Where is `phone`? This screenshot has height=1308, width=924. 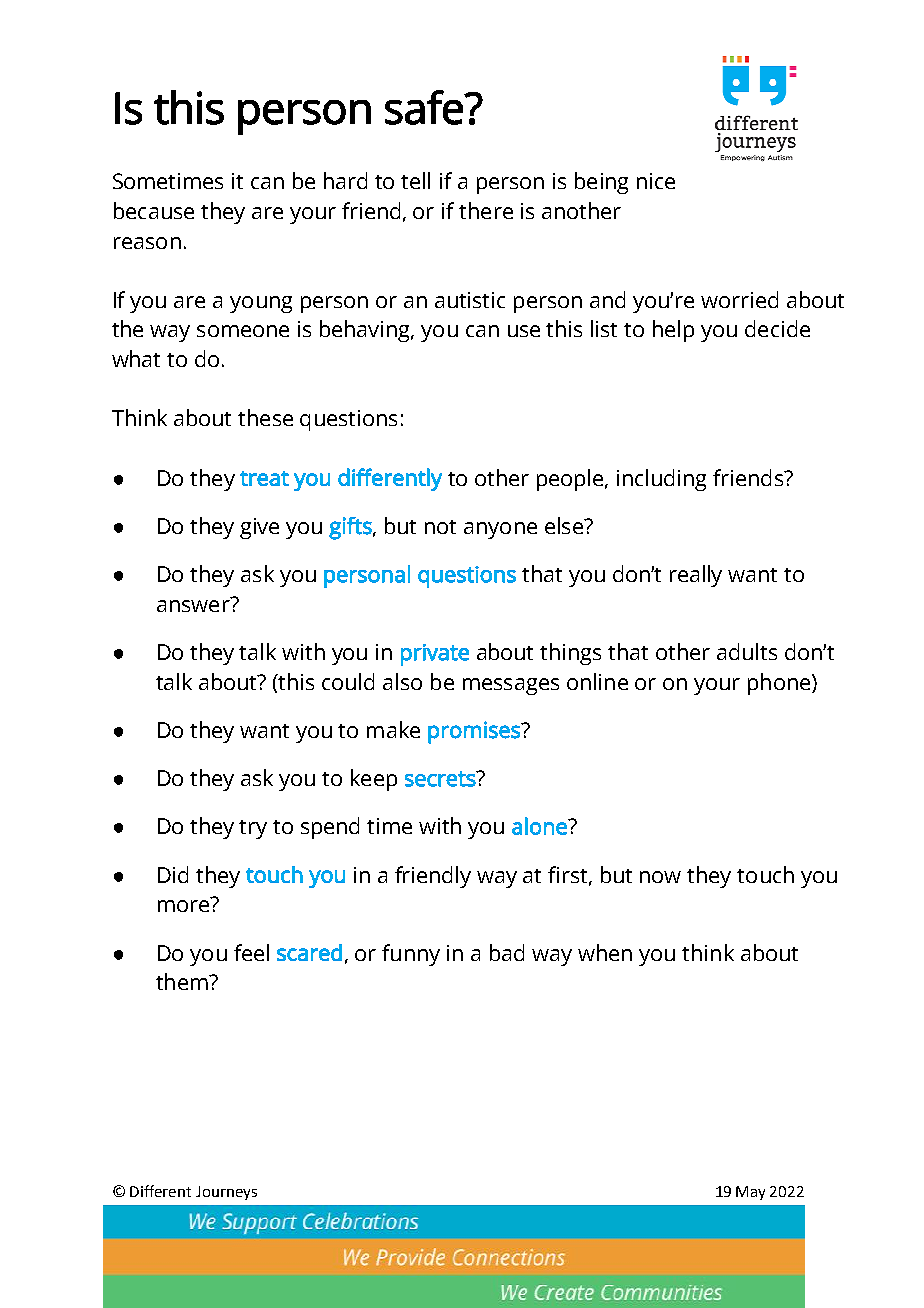
phone is located at coordinates (780, 684).
